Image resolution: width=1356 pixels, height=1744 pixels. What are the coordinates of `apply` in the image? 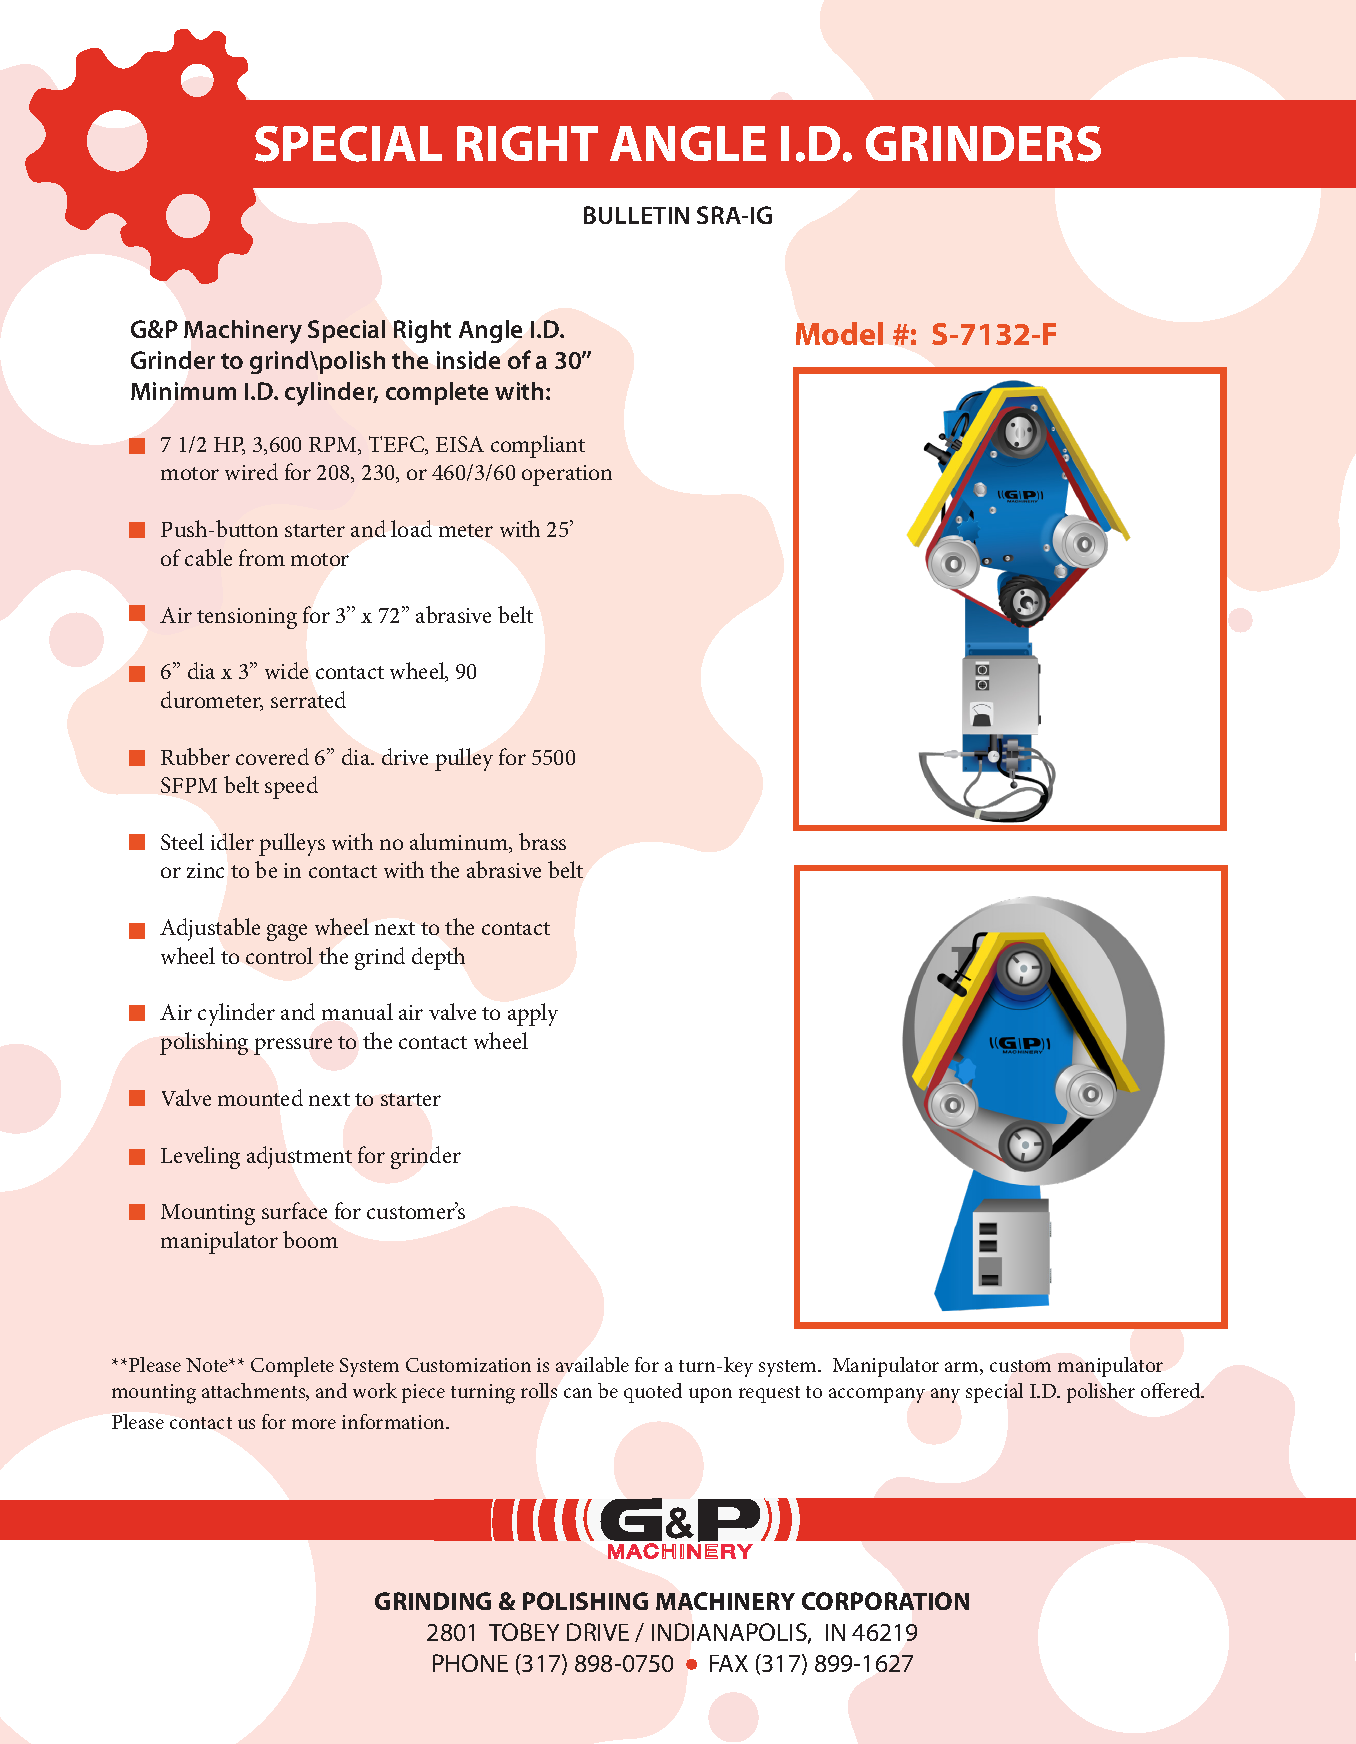 It's located at (533, 1014).
